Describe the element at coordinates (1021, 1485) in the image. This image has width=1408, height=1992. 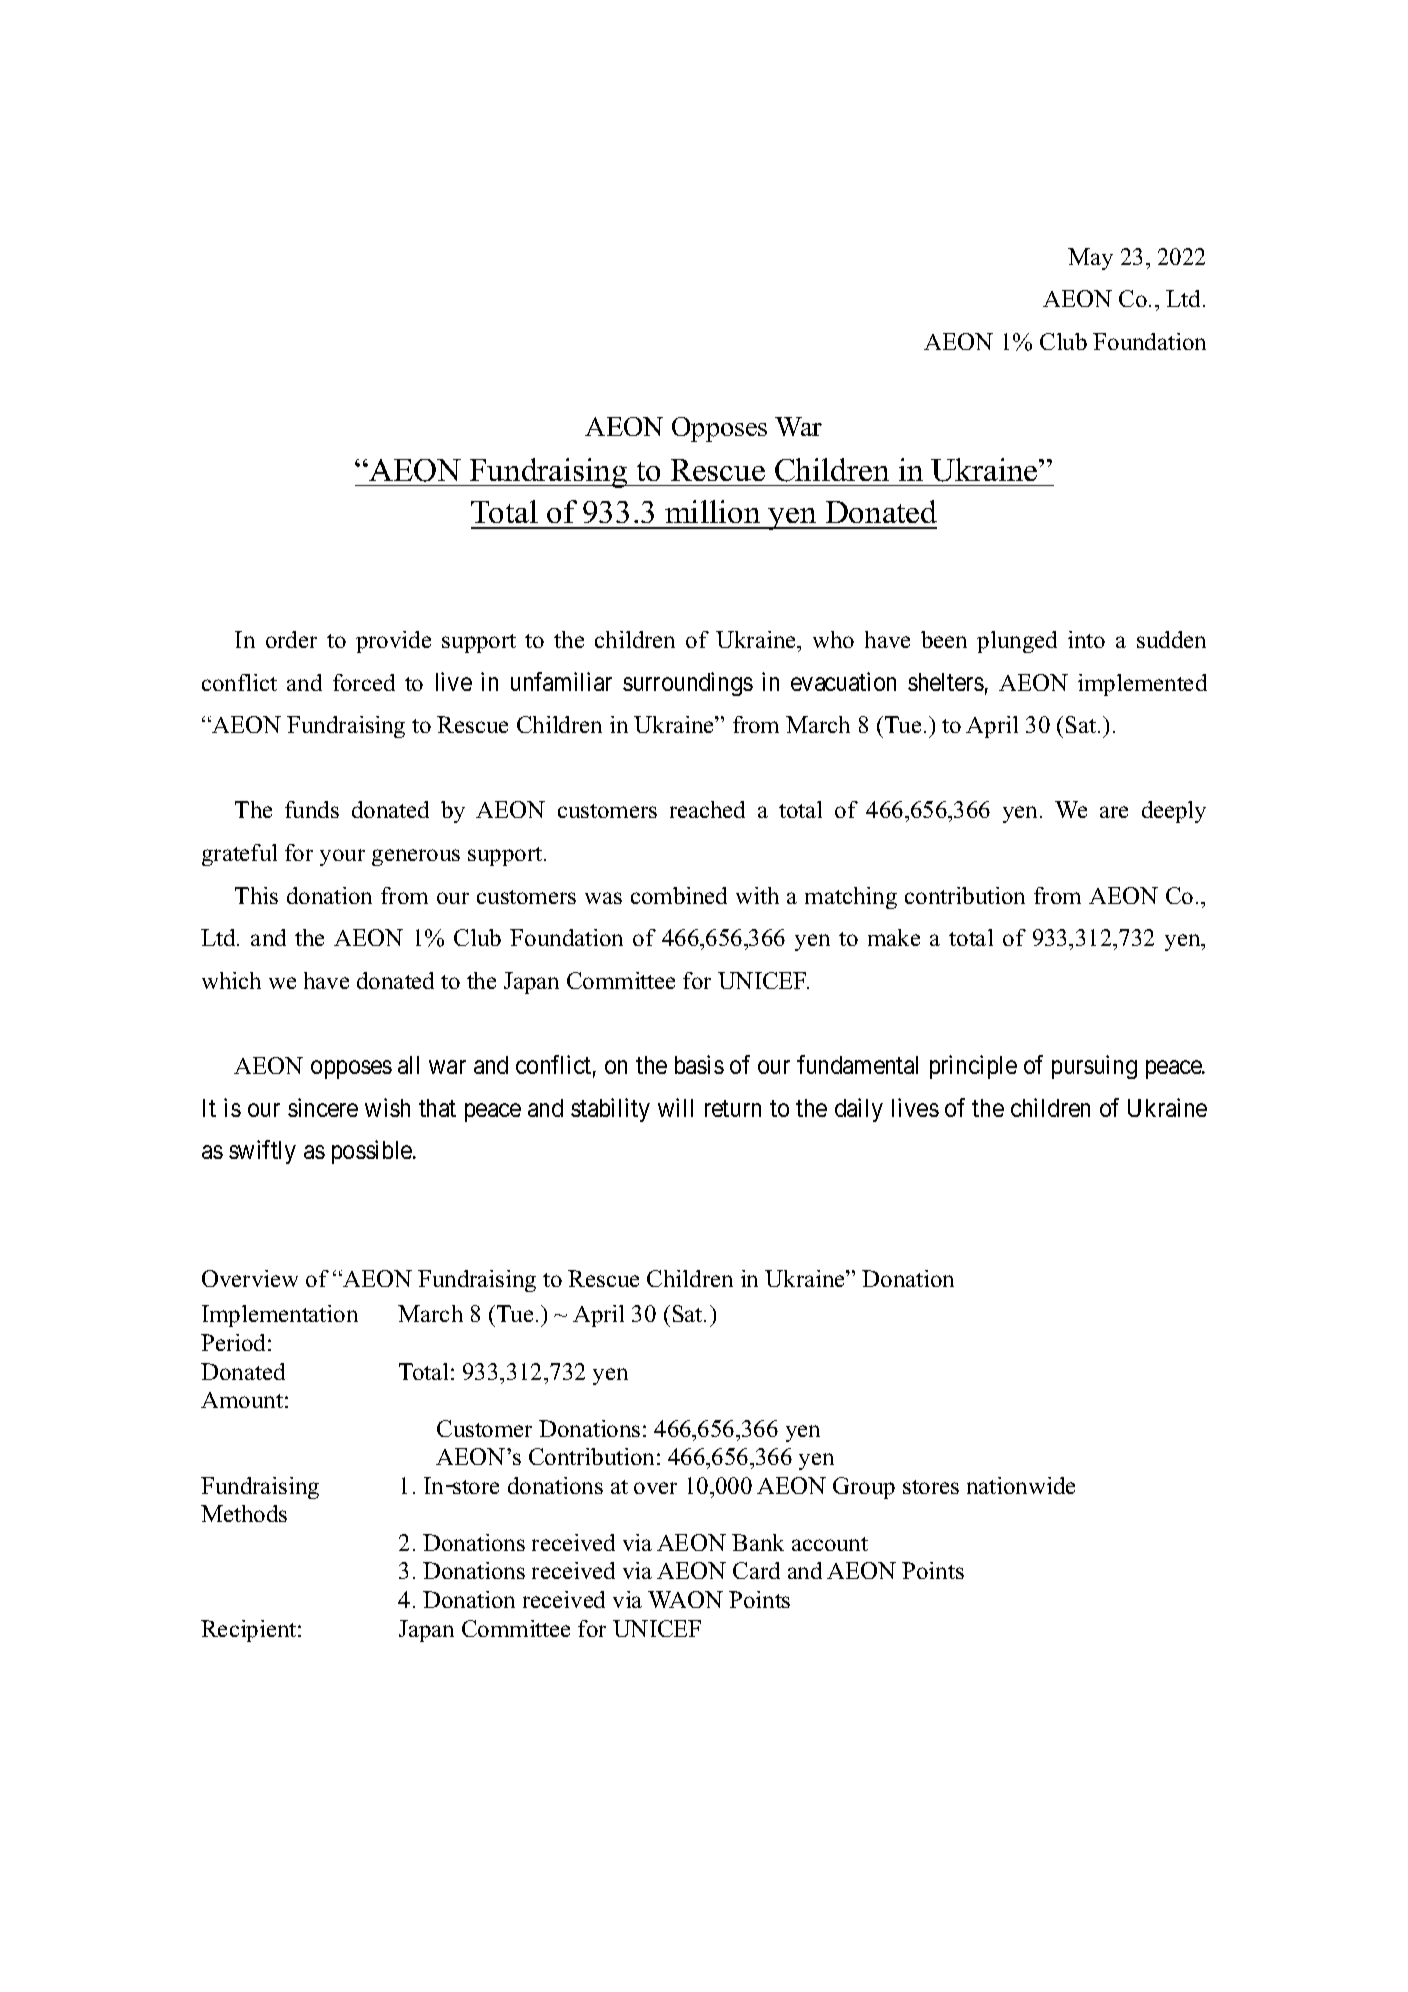
I see `nationwide` at that location.
